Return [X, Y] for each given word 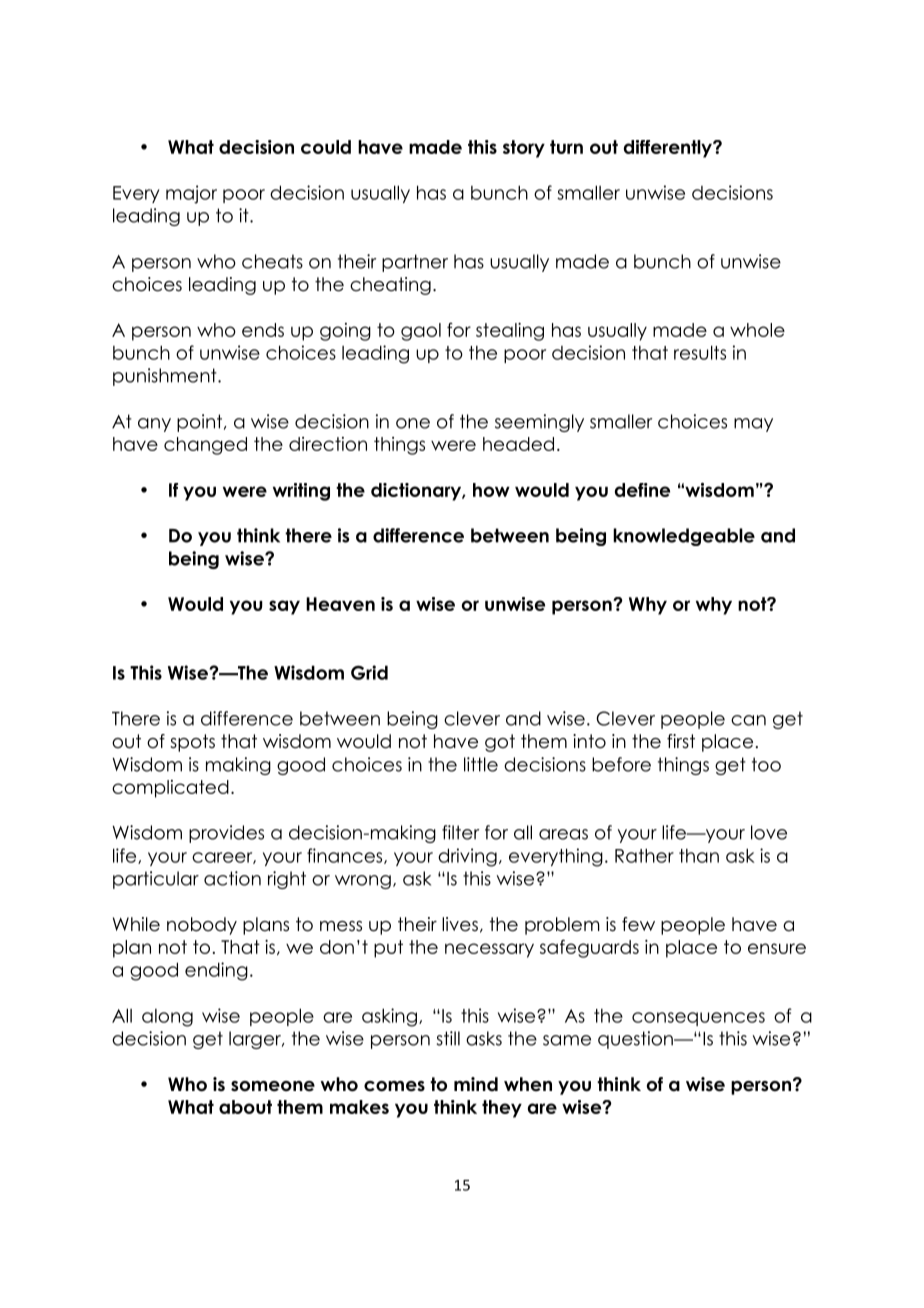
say [284, 607]
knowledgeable [684, 537]
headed [518, 444]
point [201, 423]
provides [226, 834]
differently [669, 149]
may [753, 425]
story [524, 149]
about [245, 1107]
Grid [369, 672]
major [191, 194]
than [699, 856]
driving [467, 857]
